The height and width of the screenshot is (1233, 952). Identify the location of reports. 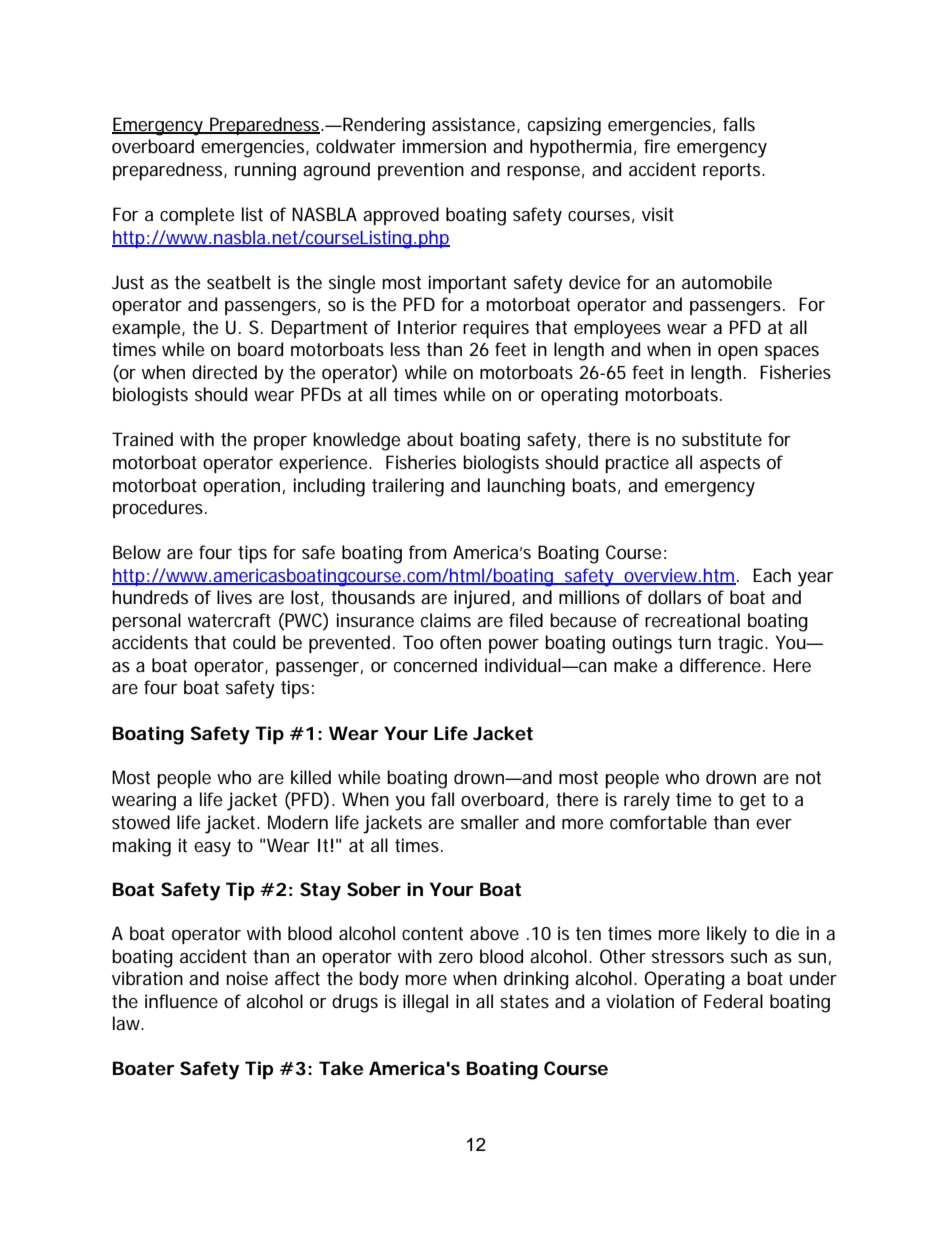
(733, 171).
